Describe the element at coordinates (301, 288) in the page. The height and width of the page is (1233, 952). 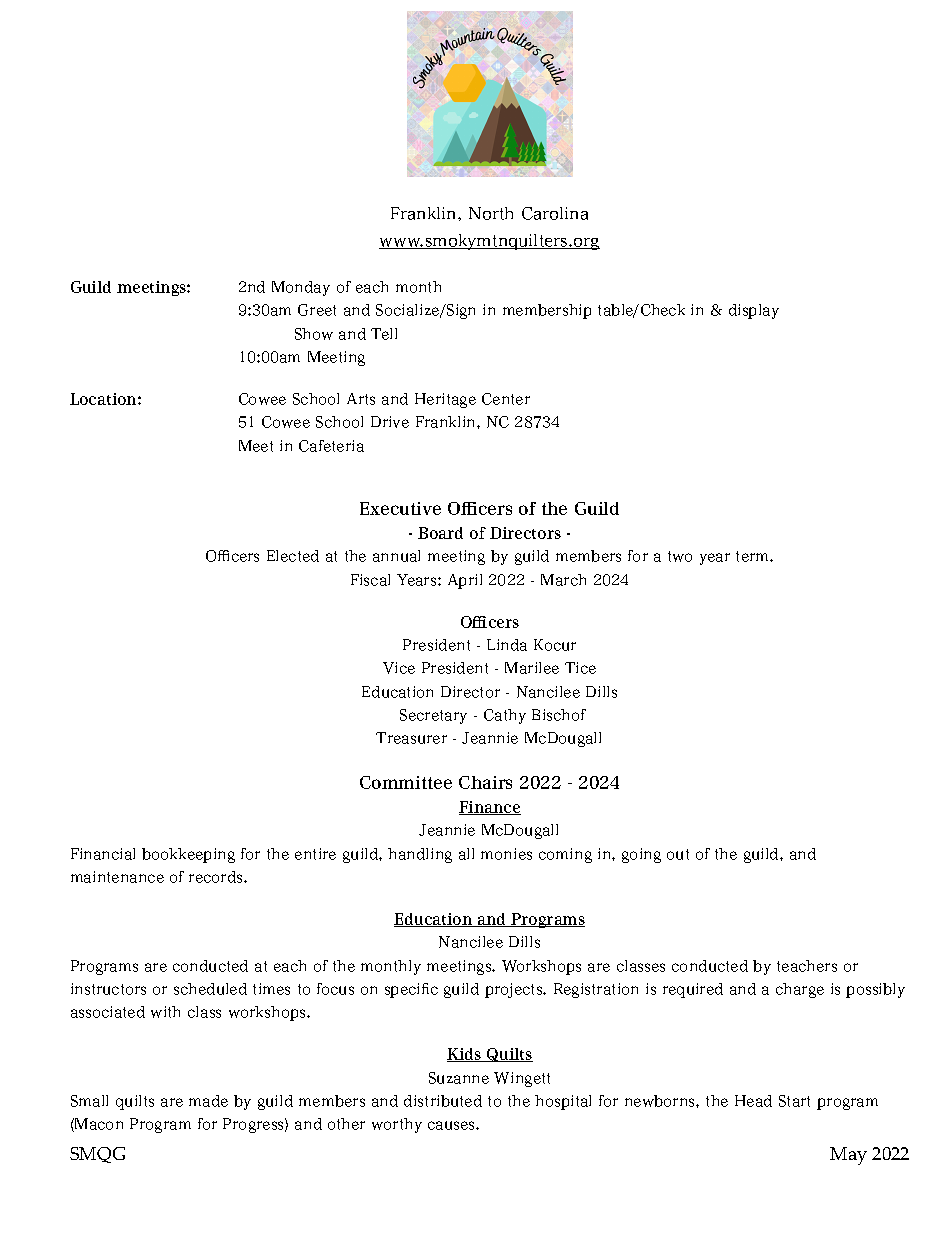
I see `Monday` at that location.
